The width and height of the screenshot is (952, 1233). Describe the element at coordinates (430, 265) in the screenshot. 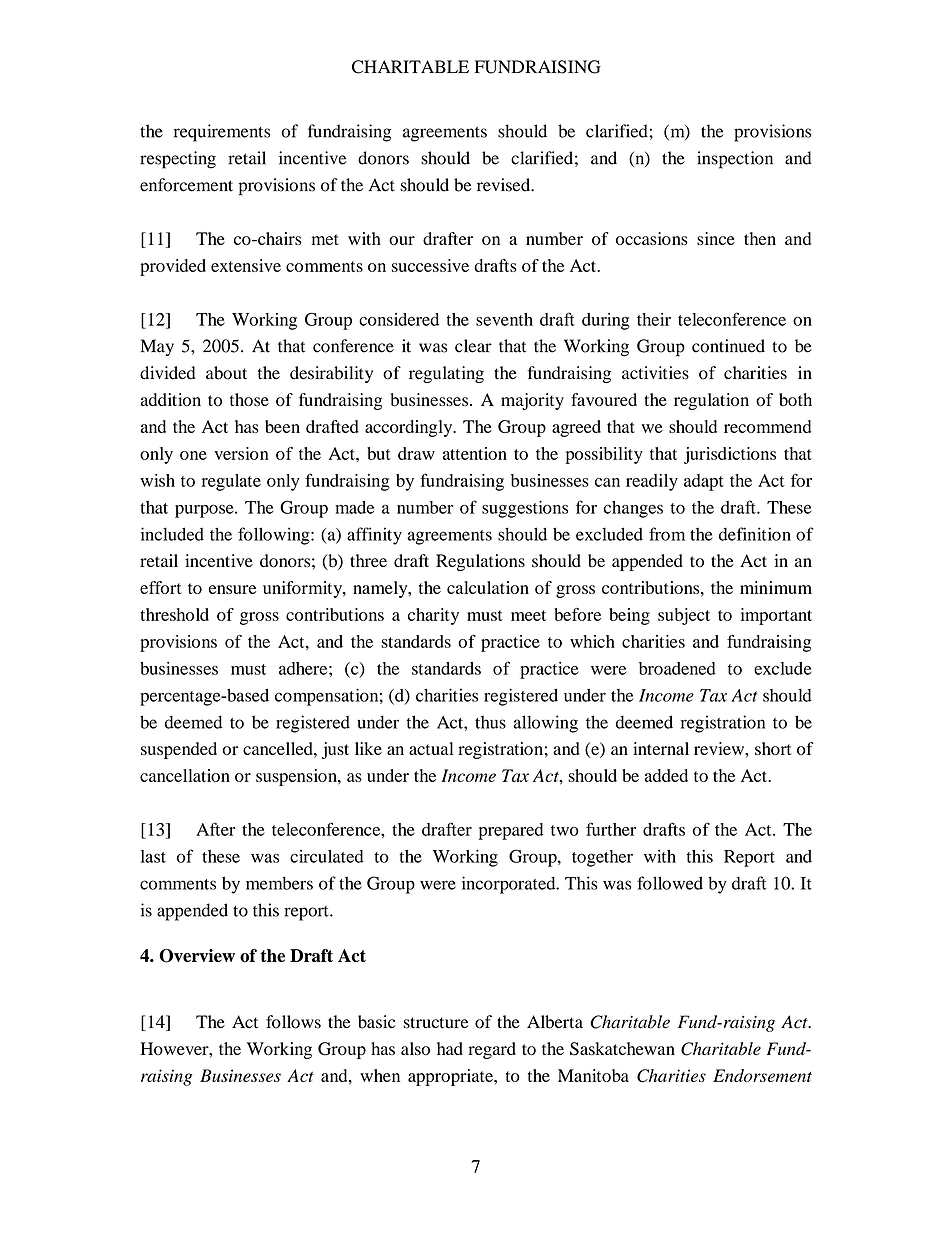

I see `successive` at that location.
